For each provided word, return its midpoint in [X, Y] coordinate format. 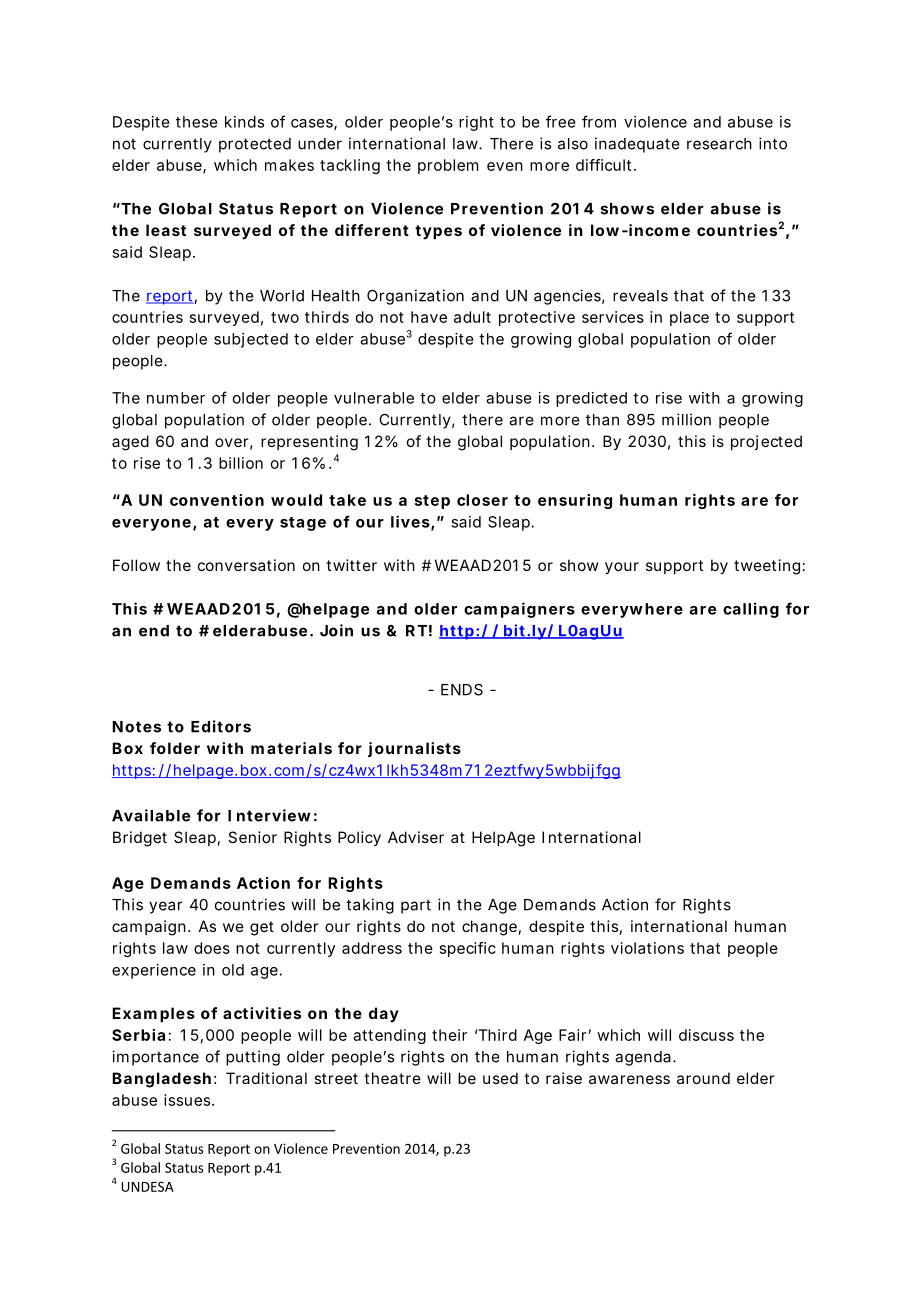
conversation [246, 565]
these [197, 122]
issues [189, 1100]
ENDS [462, 690]
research [719, 144]
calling [751, 610]
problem [448, 166]
